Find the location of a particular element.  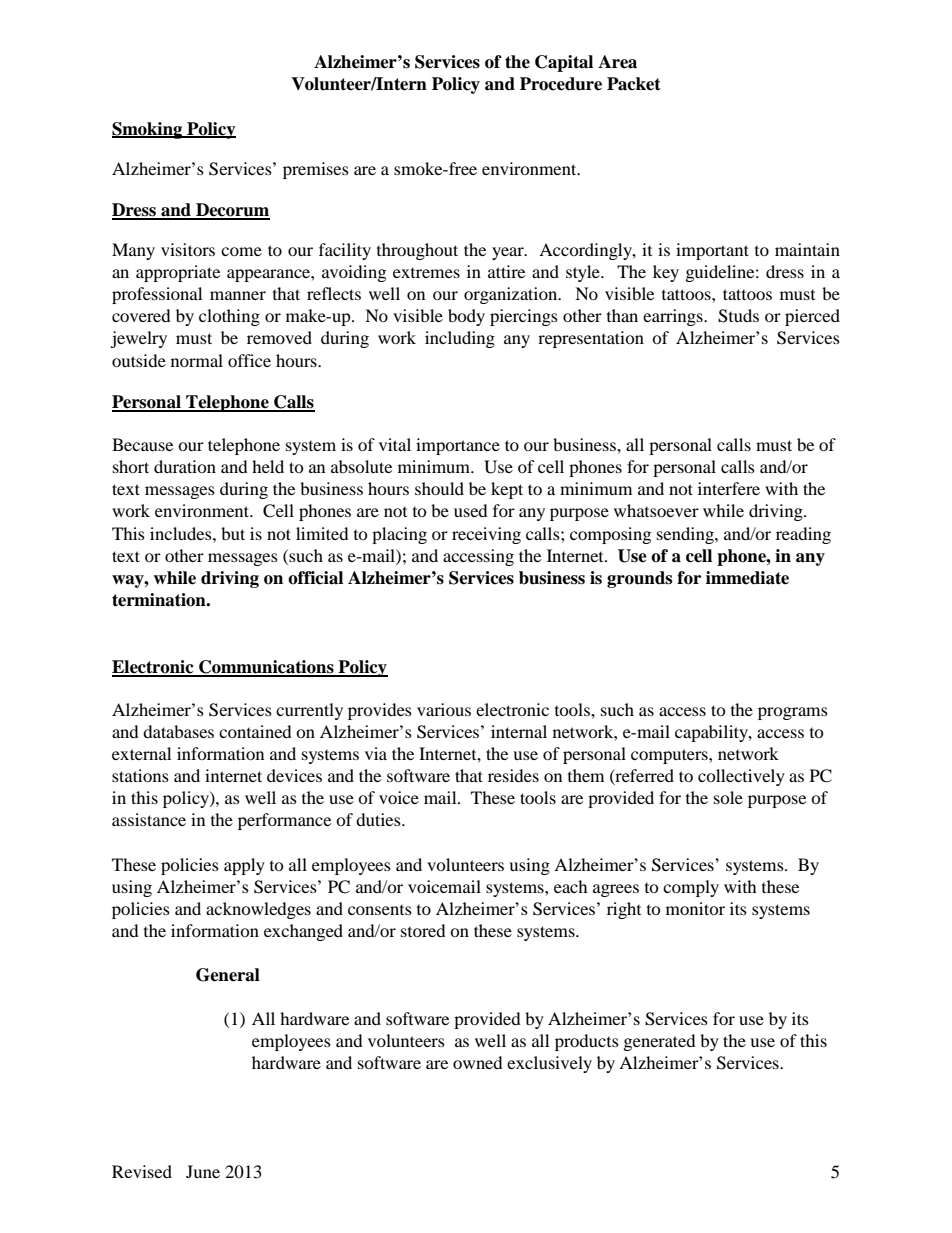

Procedure is located at coordinates (561, 84).
